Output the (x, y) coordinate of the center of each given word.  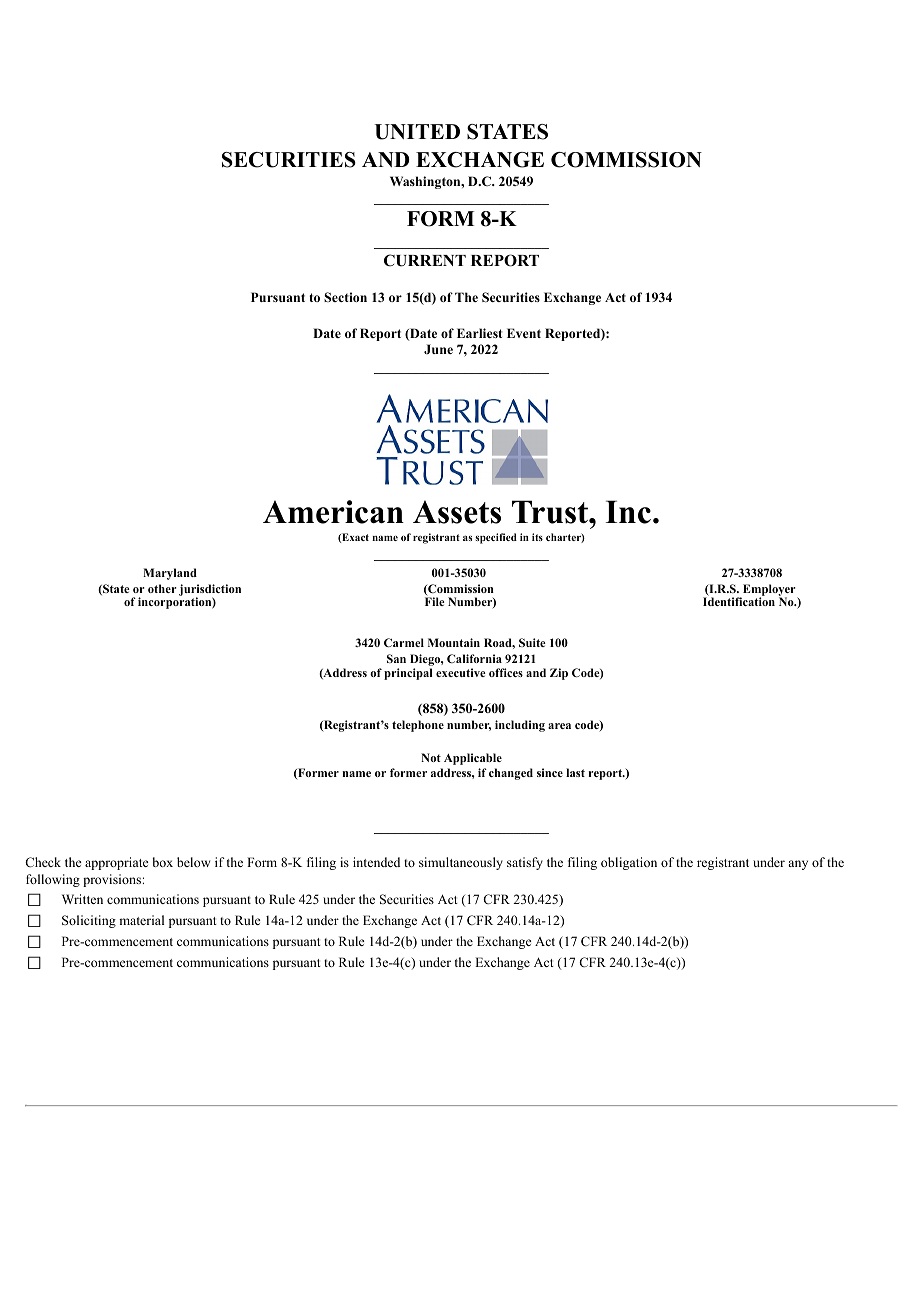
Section (345, 297)
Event (524, 333)
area (559, 726)
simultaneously (461, 863)
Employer (769, 591)
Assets (457, 512)
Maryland (170, 574)
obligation (629, 863)
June (438, 349)
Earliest (480, 333)
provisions (113, 880)
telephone (418, 726)
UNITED (417, 132)
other (162, 588)
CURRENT (425, 260)
